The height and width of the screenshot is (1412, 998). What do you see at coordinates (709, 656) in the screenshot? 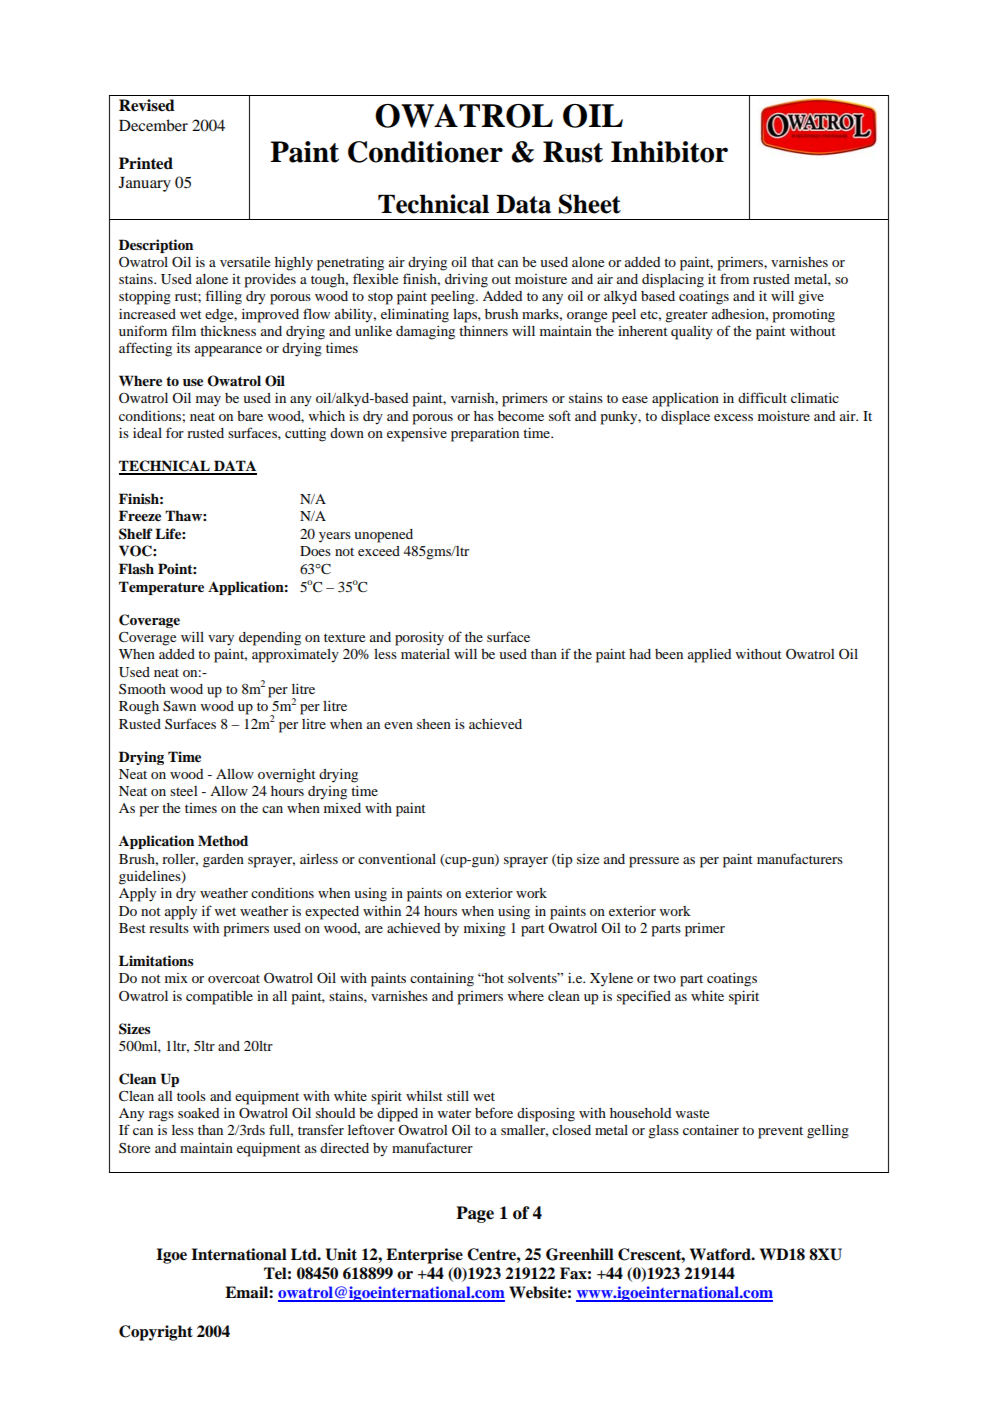
I see `applied` at bounding box center [709, 656].
